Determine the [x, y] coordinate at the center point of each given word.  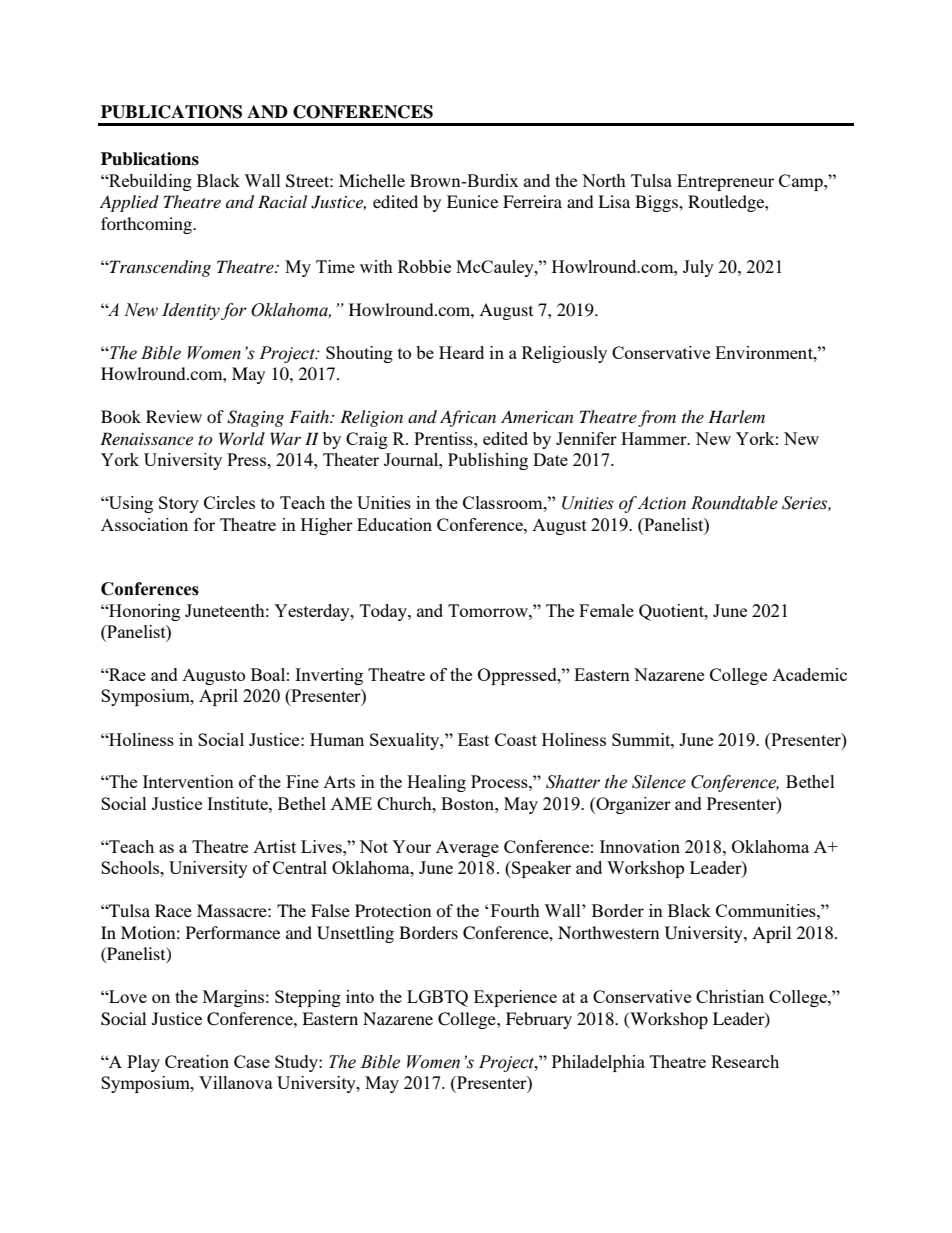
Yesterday [313, 612]
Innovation [640, 846]
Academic [809, 674]
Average [467, 848]
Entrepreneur [725, 182]
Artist [274, 846]
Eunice [472, 201]
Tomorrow [489, 610]
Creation [197, 1061]
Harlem [736, 416]
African [468, 418]
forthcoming [147, 225]
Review [174, 416]
